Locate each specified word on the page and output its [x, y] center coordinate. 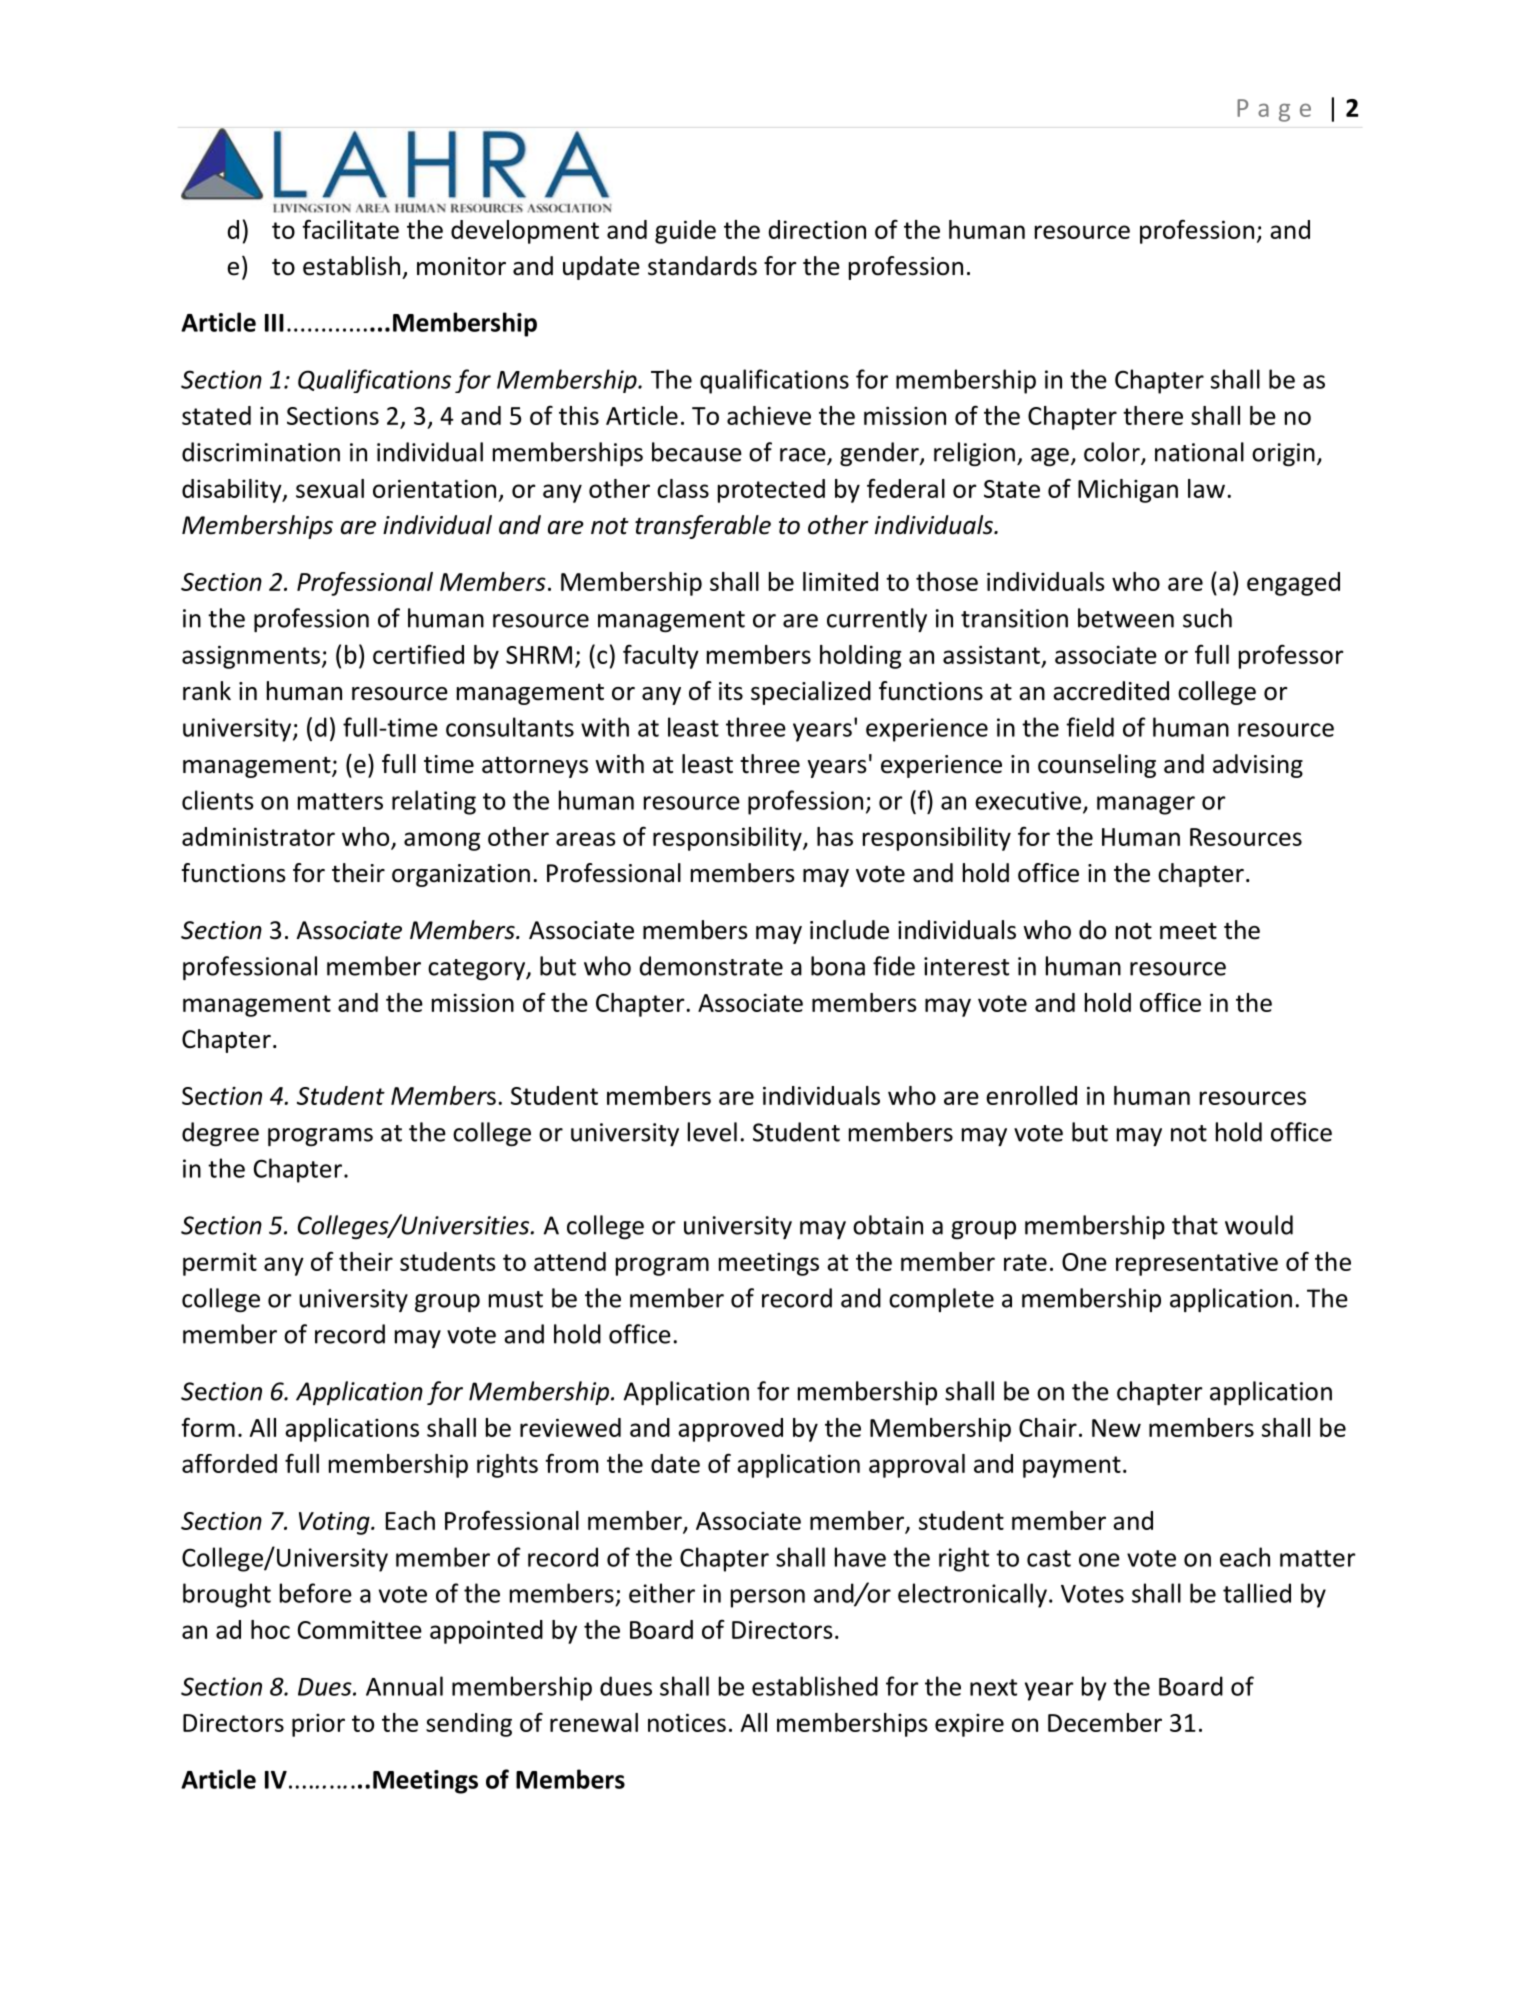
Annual [404, 1686]
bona [838, 966]
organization [461, 875]
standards [702, 266]
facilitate [350, 229]
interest [966, 966]
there [1153, 415]
